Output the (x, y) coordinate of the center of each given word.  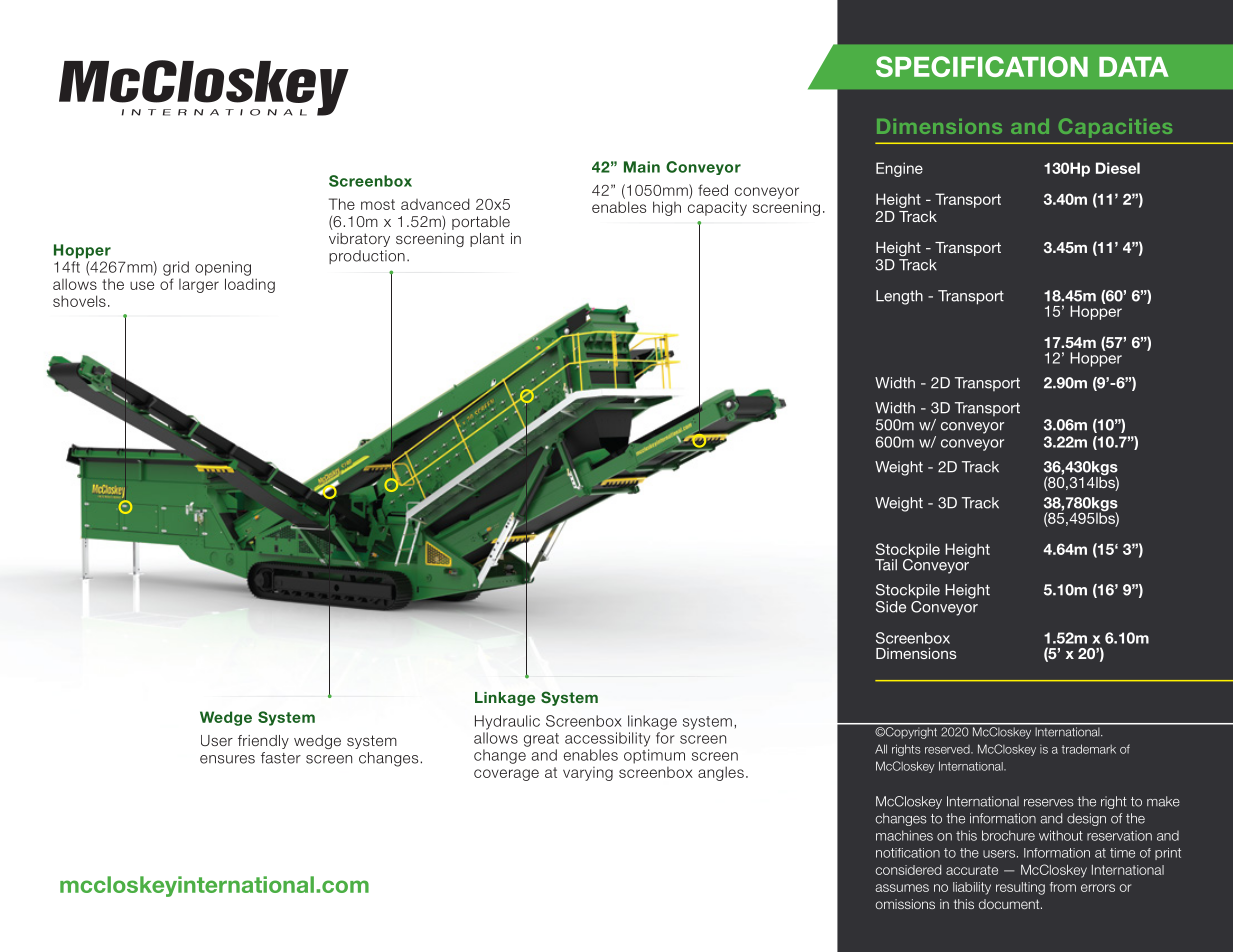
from (1063, 887)
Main (642, 167)
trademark (1088, 749)
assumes (902, 888)
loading (250, 285)
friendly (263, 742)
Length (899, 297)
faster (281, 758)
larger (199, 286)
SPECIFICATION (982, 66)
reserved (948, 749)
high (667, 208)
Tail (886, 565)
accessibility (607, 739)
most (378, 204)
